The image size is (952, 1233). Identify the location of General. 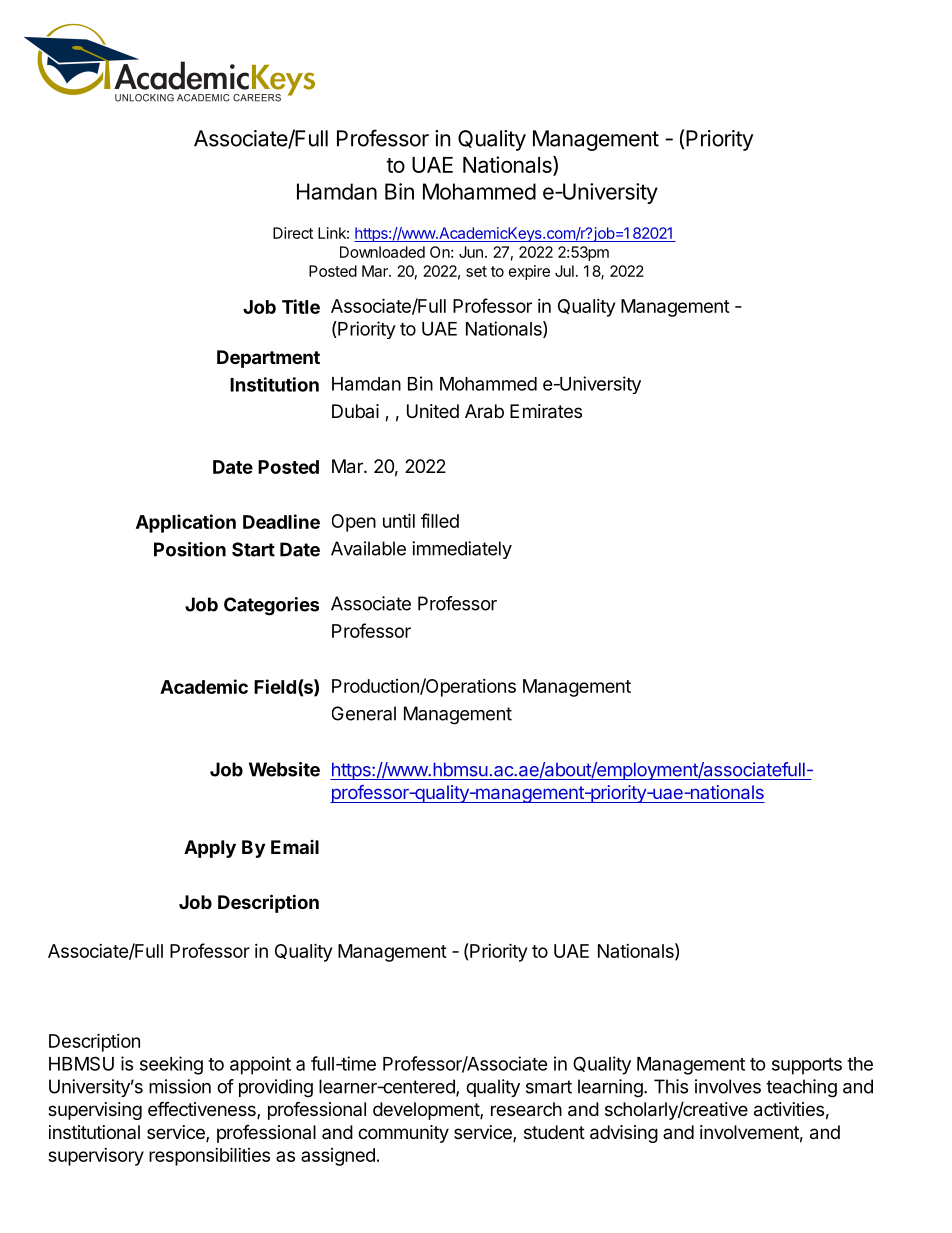
(364, 713).
